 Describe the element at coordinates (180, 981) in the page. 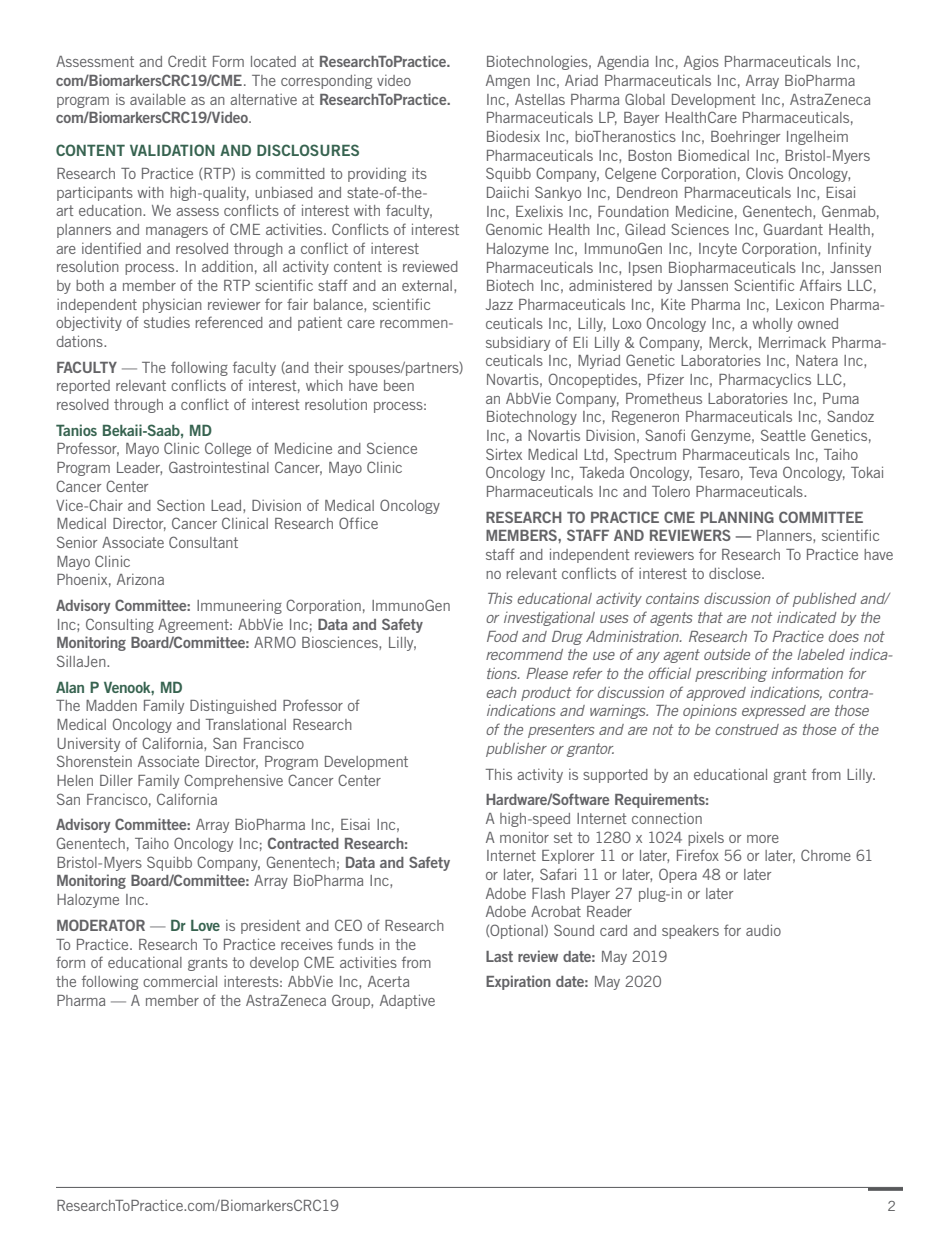

I see `commercial` at that location.
